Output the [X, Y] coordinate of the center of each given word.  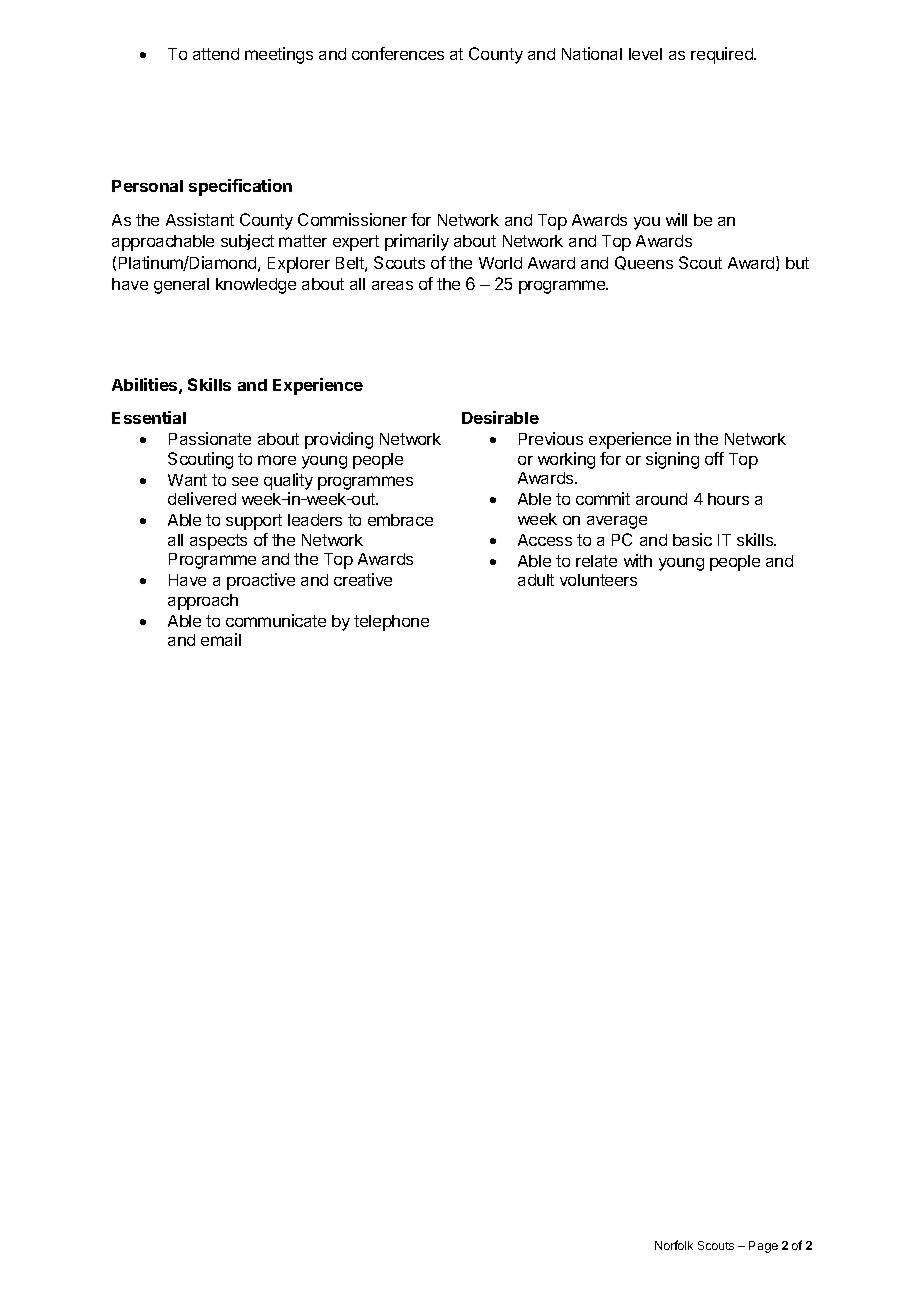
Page [763, 1247]
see [245, 481]
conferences [398, 53]
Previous [551, 438]
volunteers [598, 580]
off [714, 458]
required [723, 55]
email [221, 639]
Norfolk [674, 1245]
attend [216, 54]
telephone [391, 623]
